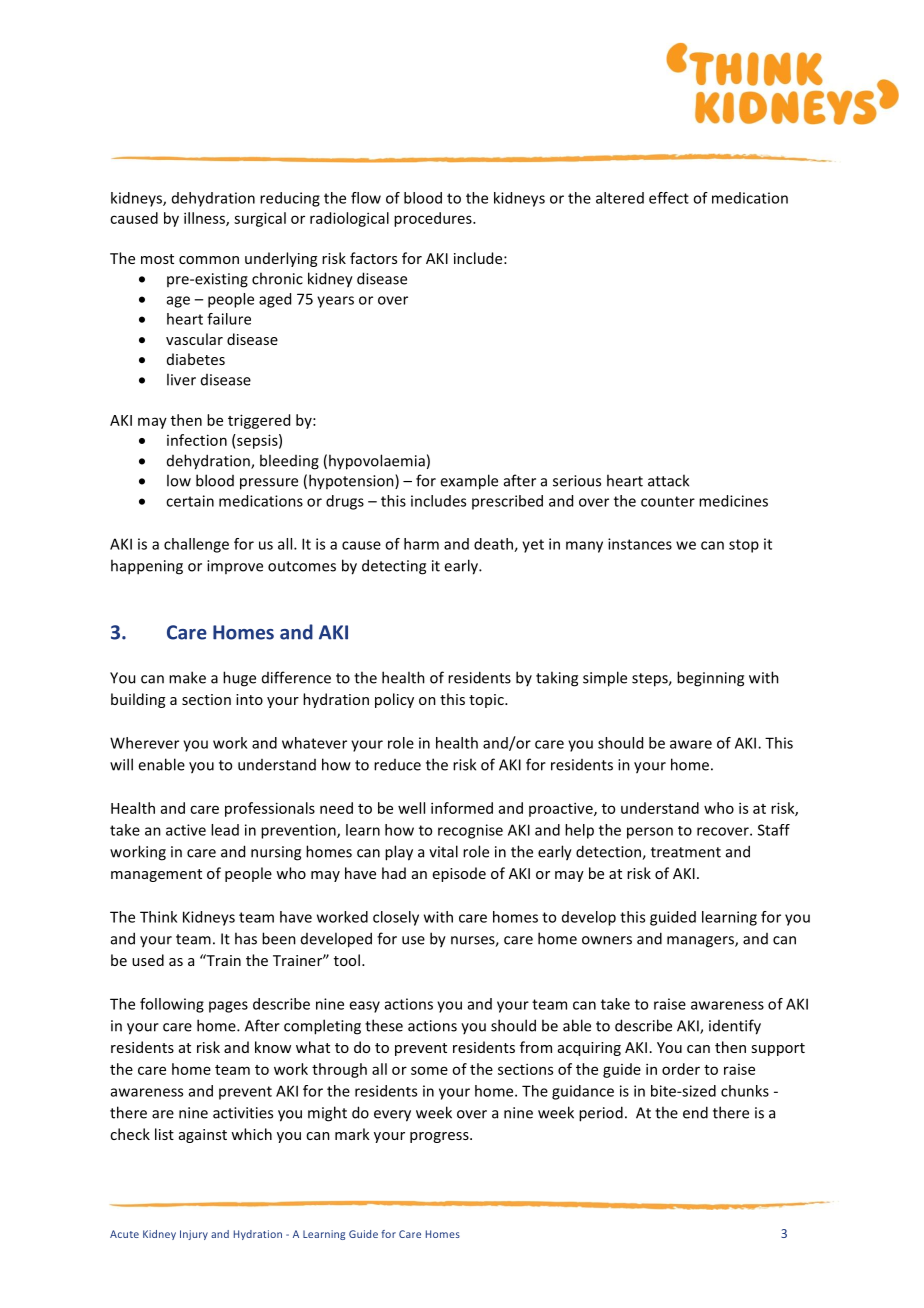 The height and width of the screenshot is (1308, 924). I want to click on challenge, so click(196, 545).
